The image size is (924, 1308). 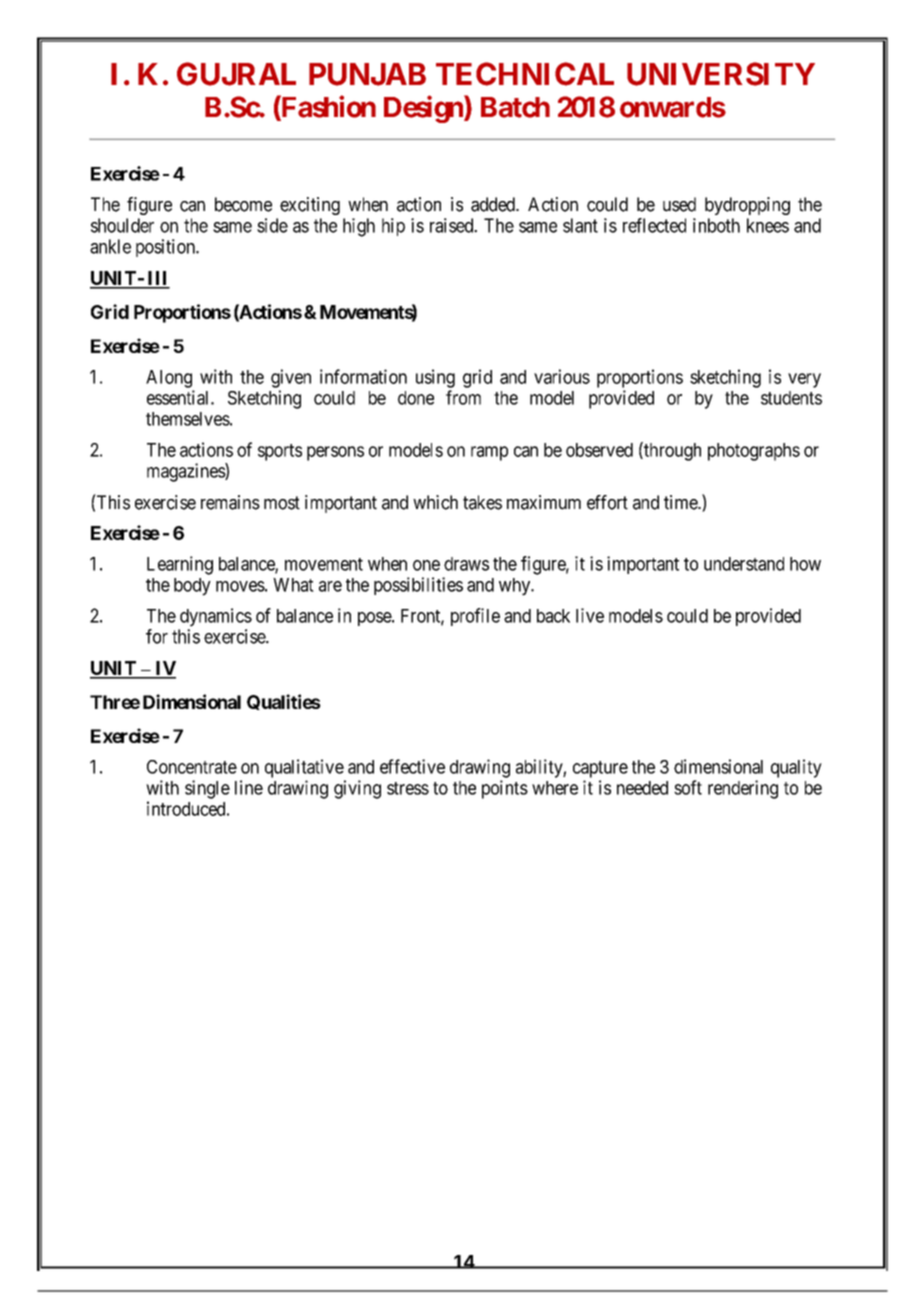 What do you see at coordinates (367, 74) in the screenshot?
I see `PUNJAB` at bounding box center [367, 74].
